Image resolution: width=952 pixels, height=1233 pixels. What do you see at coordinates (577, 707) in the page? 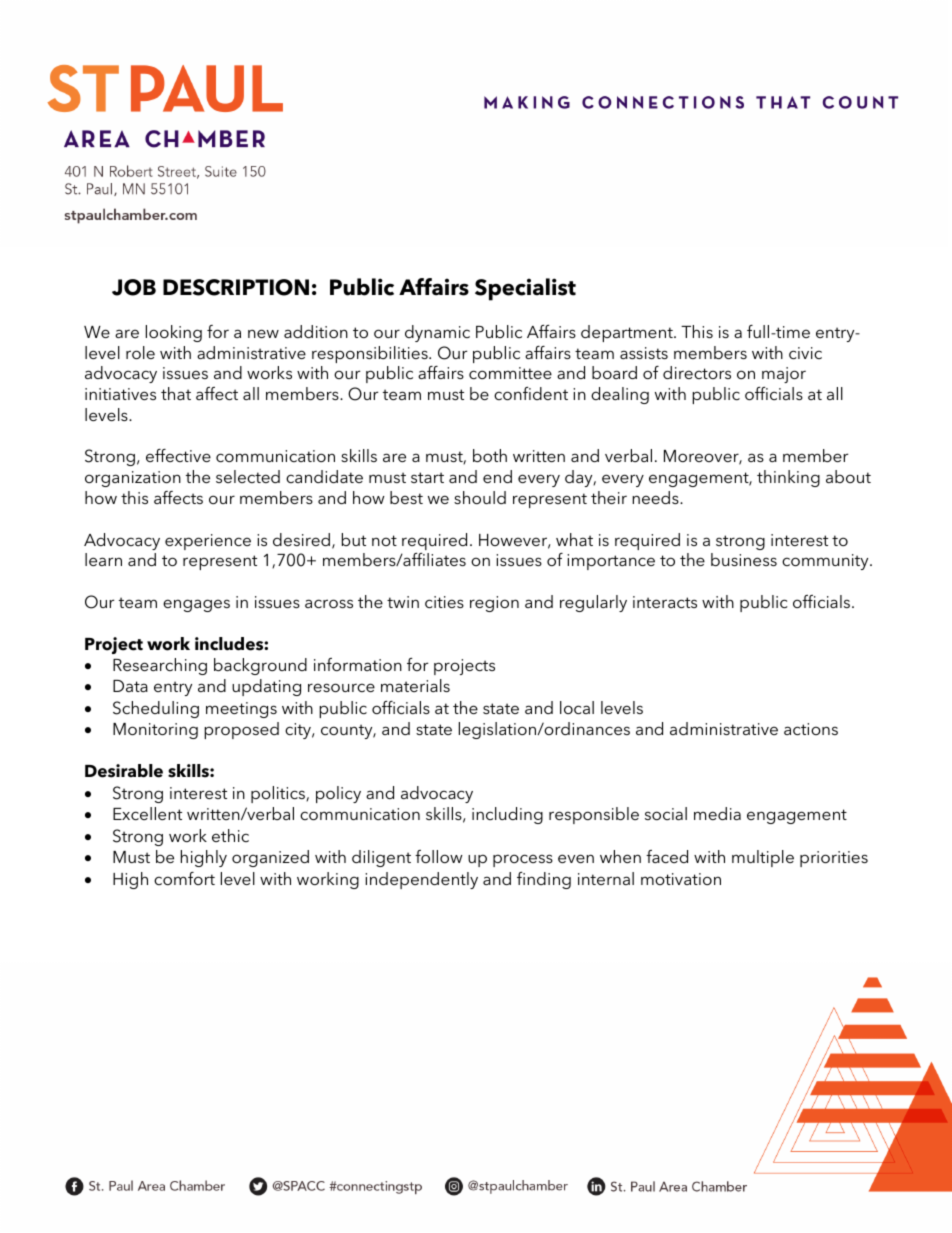
I see `local` at bounding box center [577, 707].
